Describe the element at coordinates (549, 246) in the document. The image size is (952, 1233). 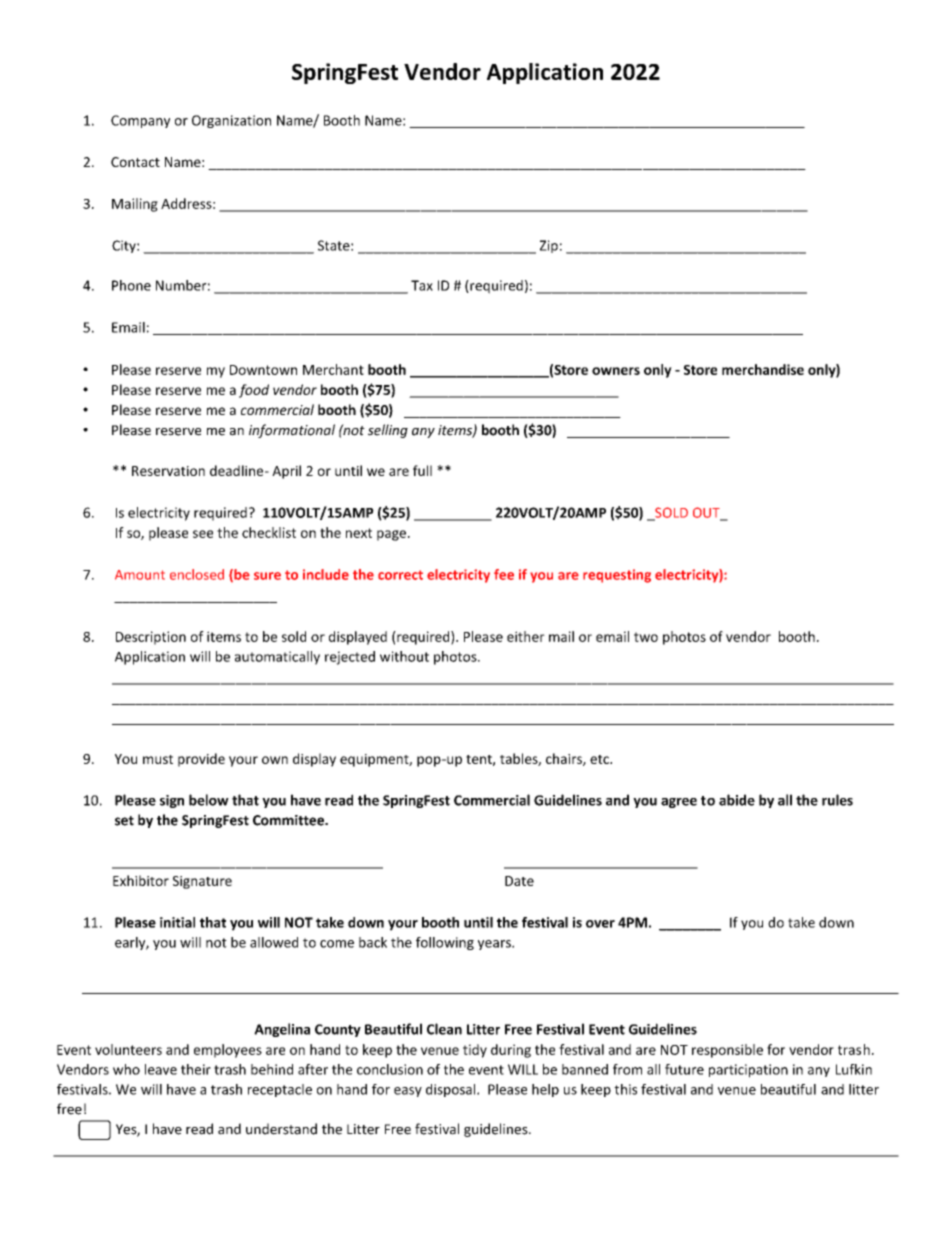
I see `Zip` at that location.
